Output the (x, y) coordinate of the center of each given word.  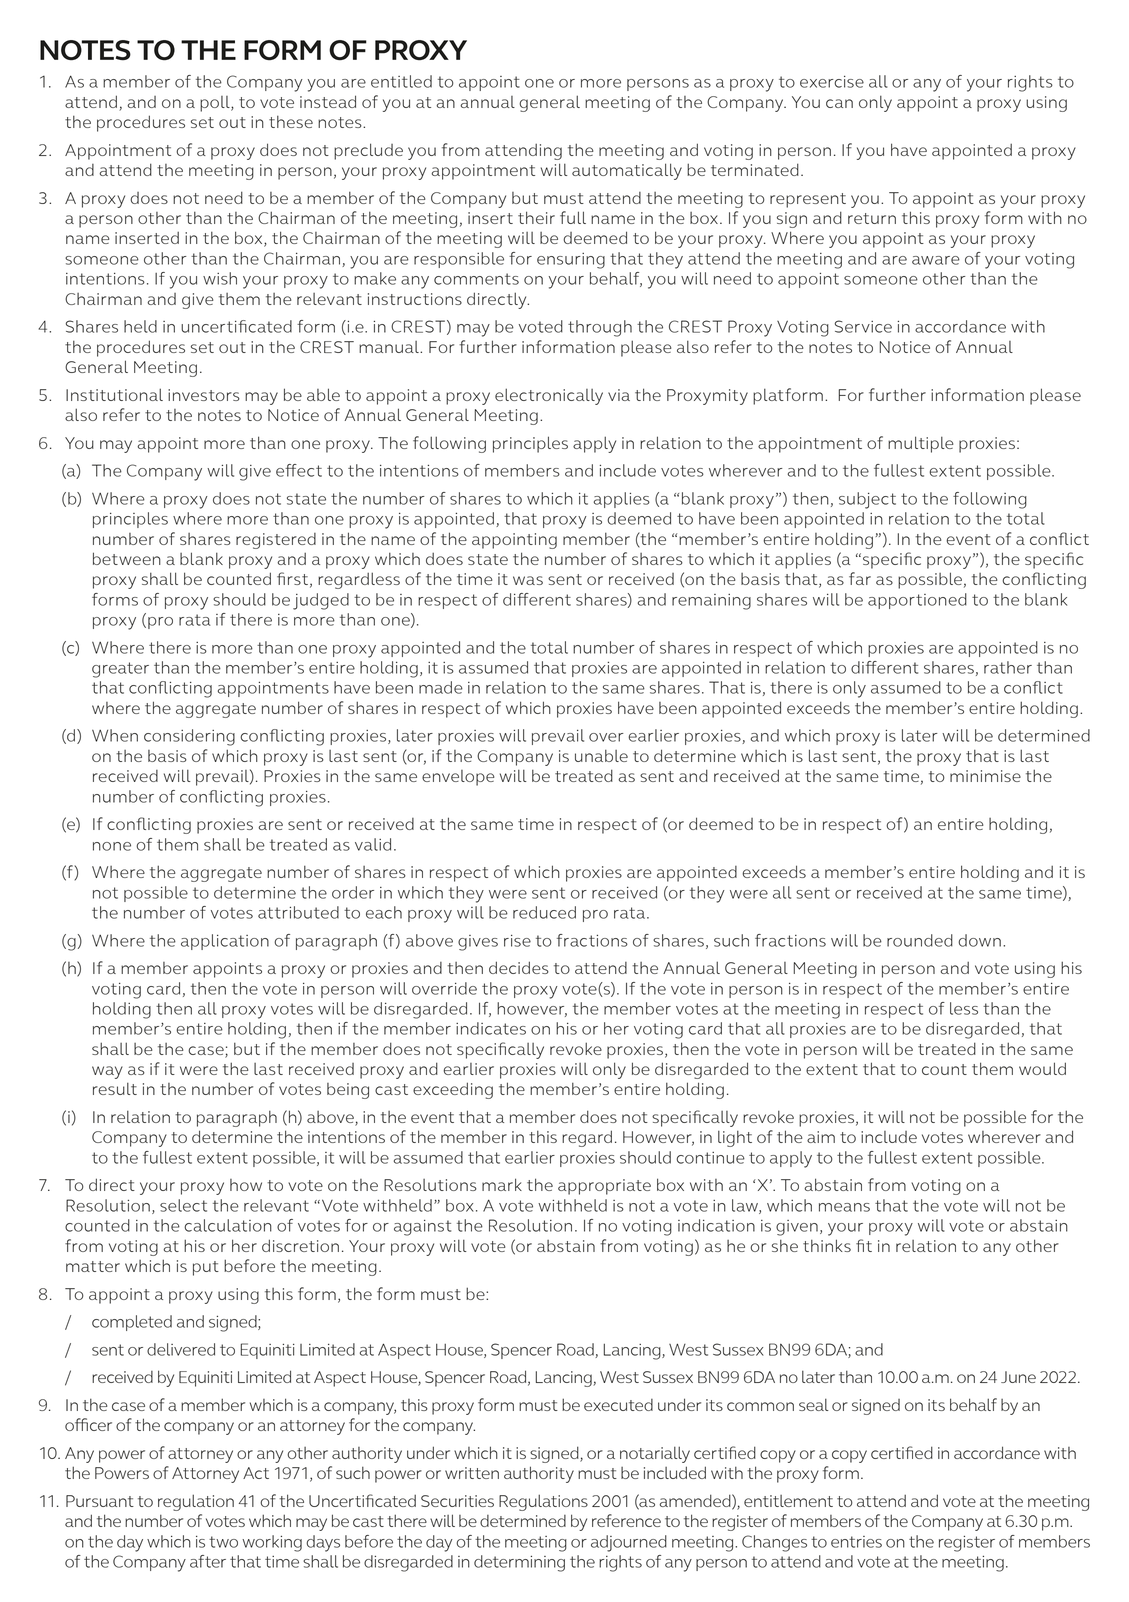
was (528, 580)
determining (519, 1563)
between (127, 558)
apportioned (917, 601)
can (839, 103)
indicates (491, 1028)
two (223, 1542)
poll (216, 104)
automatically (627, 171)
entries (856, 1542)
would (1042, 1068)
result (115, 1088)
